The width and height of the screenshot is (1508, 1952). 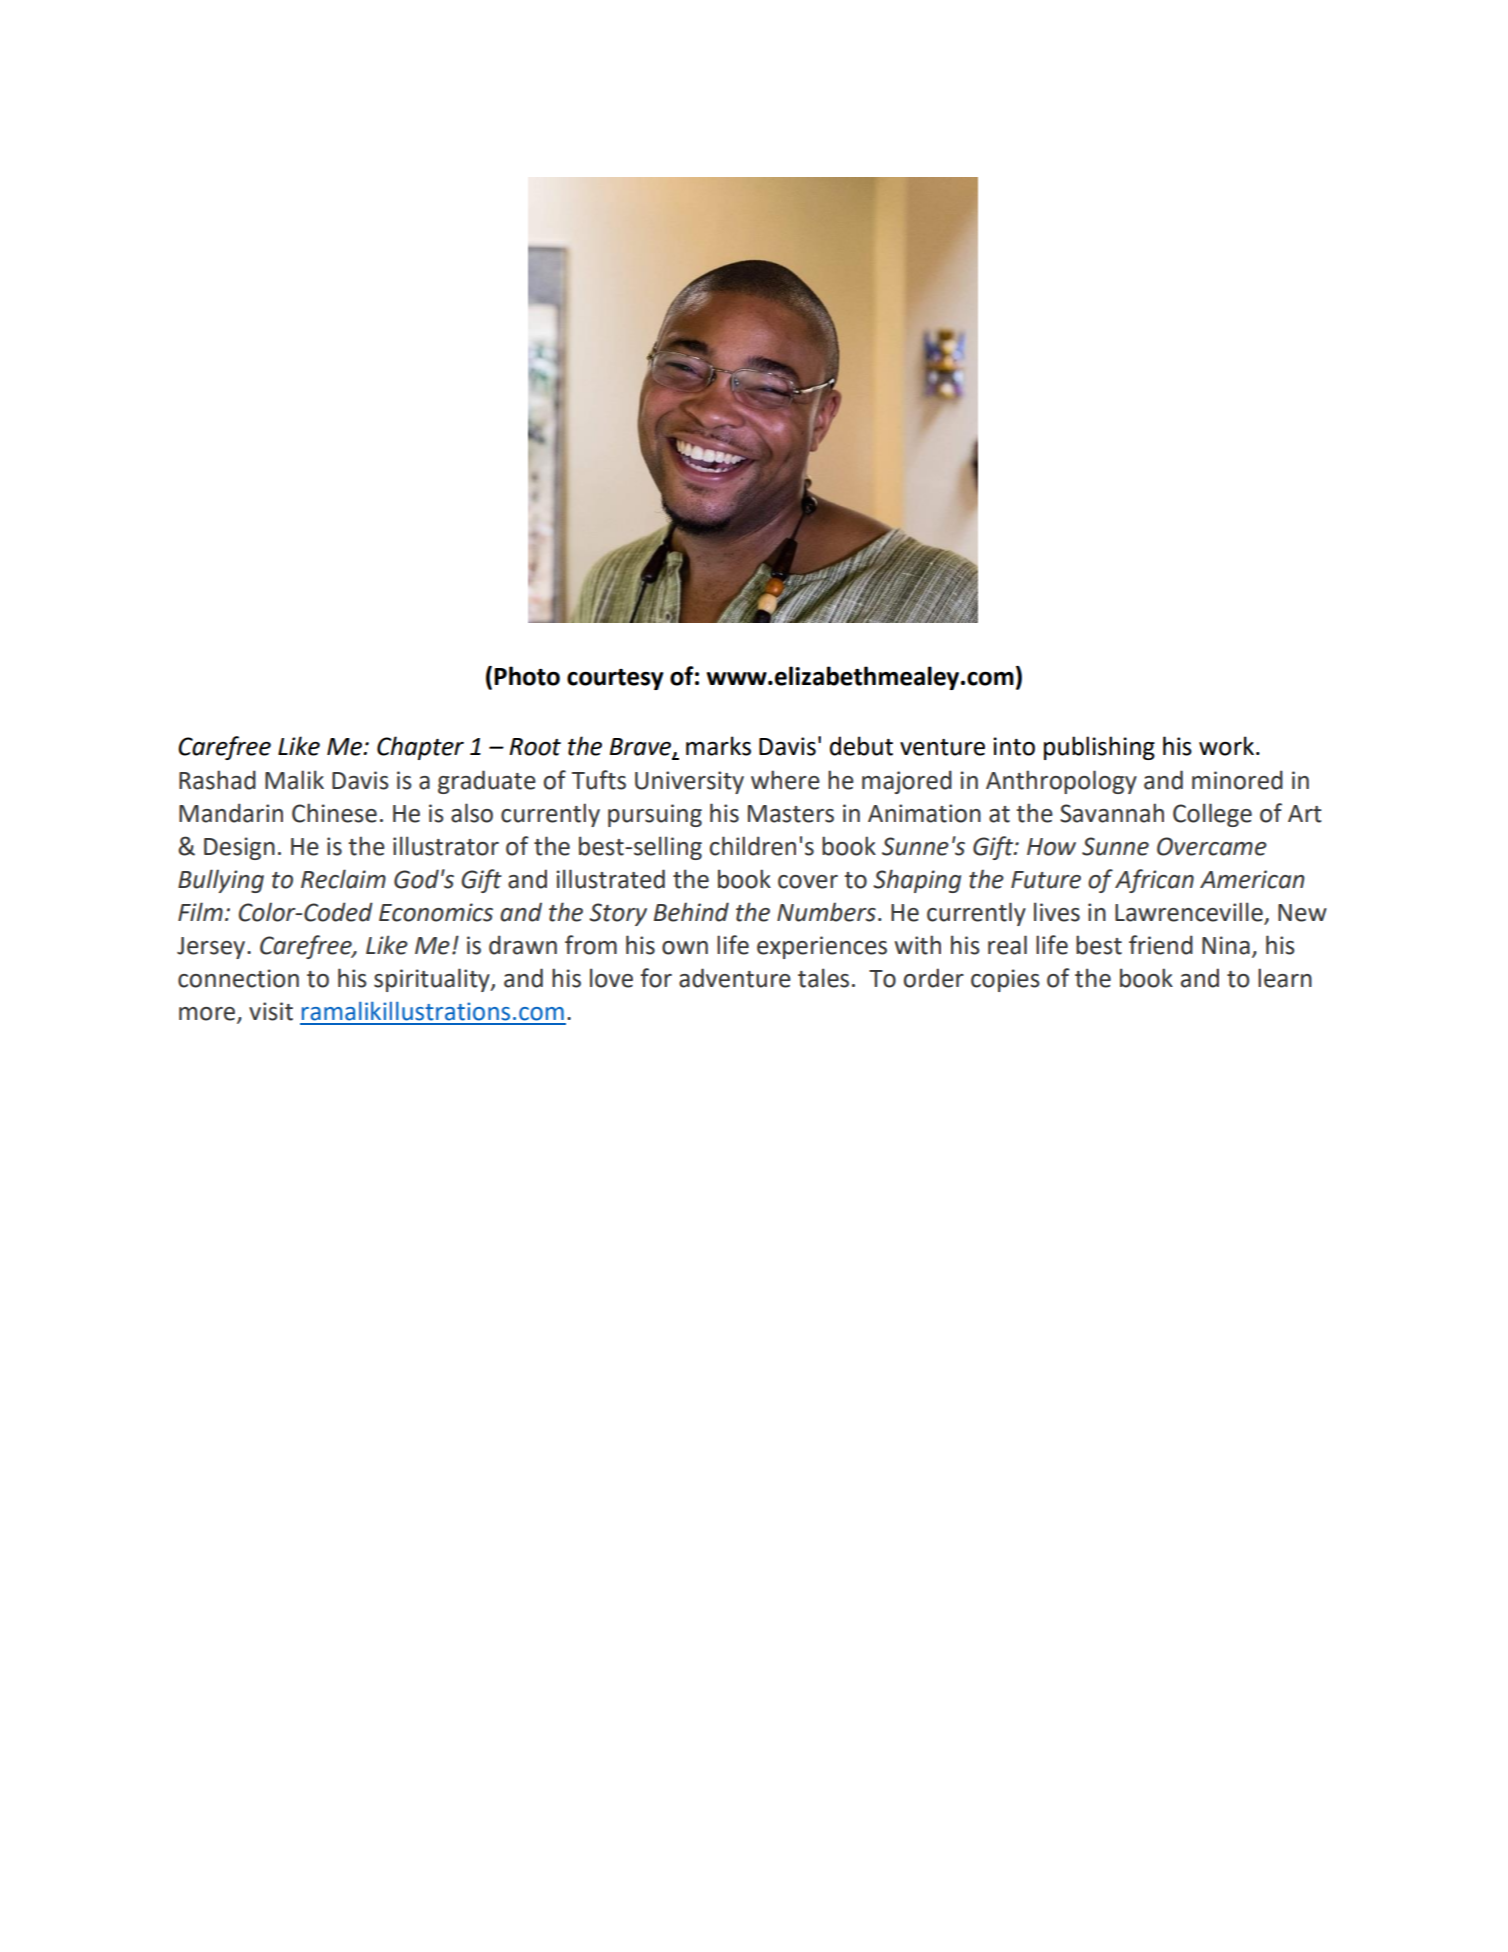 What do you see at coordinates (527, 676) in the screenshot?
I see `Photo` at bounding box center [527, 676].
